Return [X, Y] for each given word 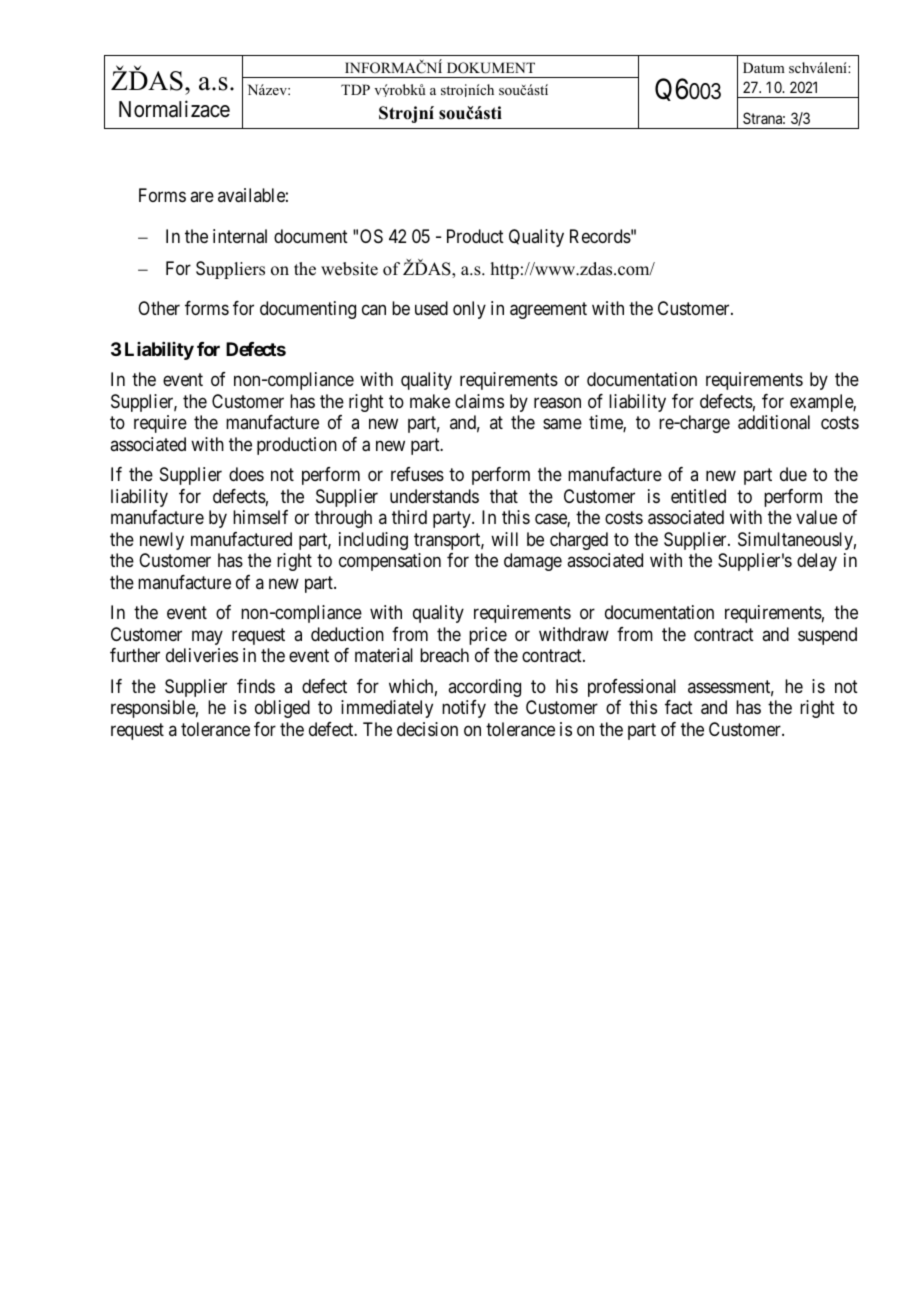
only [469, 310]
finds [256, 686]
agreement [548, 311]
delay [817, 562]
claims [479, 401]
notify [464, 709]
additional [774, 422]
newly [162, 541]
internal [240, 236]
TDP [355, 89]
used [431, 308]
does [246, 474]
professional [632, 688]
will [504, 539]
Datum [764, 67]
